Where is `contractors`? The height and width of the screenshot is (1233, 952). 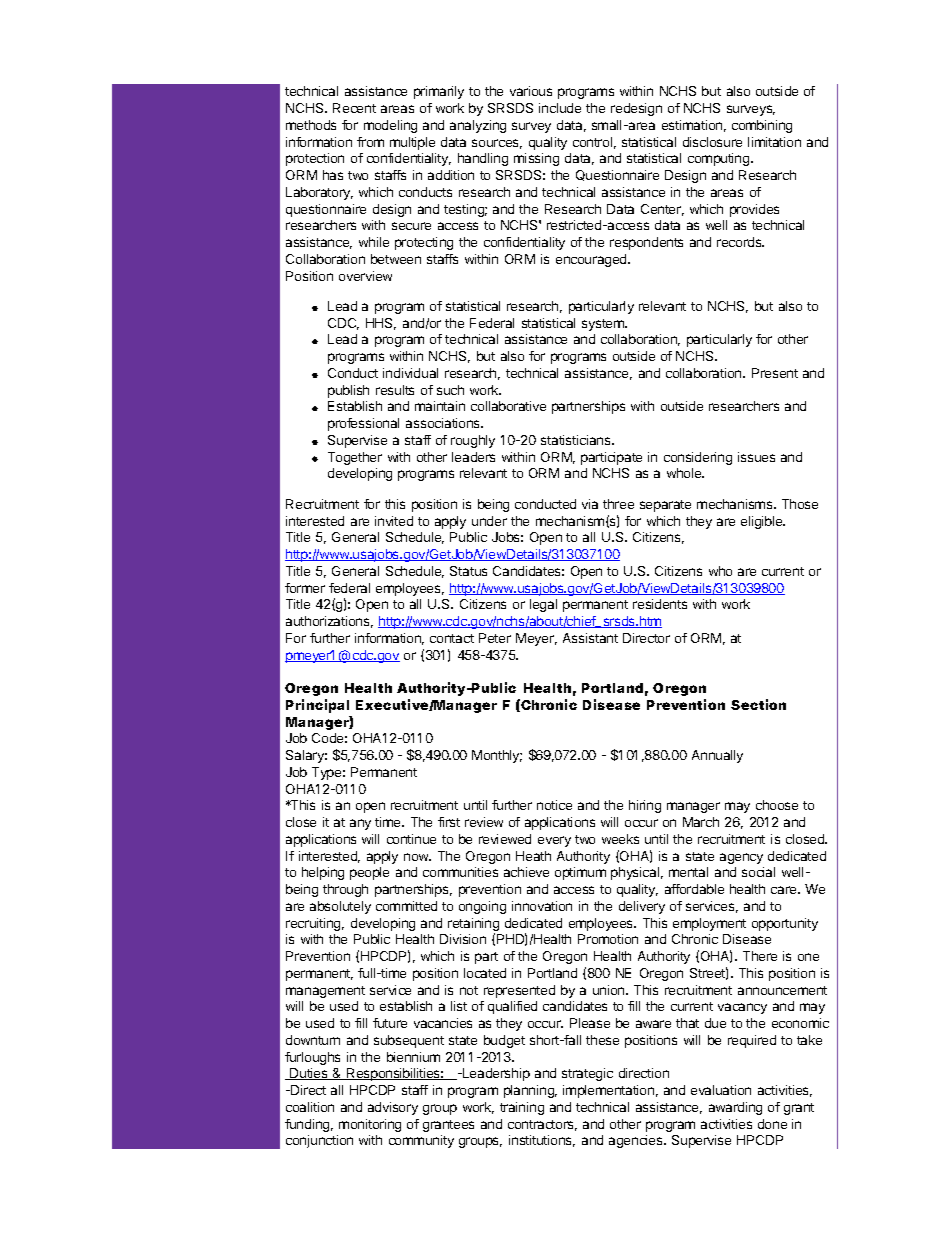
contractors is located at coordinates (542, 1125).
